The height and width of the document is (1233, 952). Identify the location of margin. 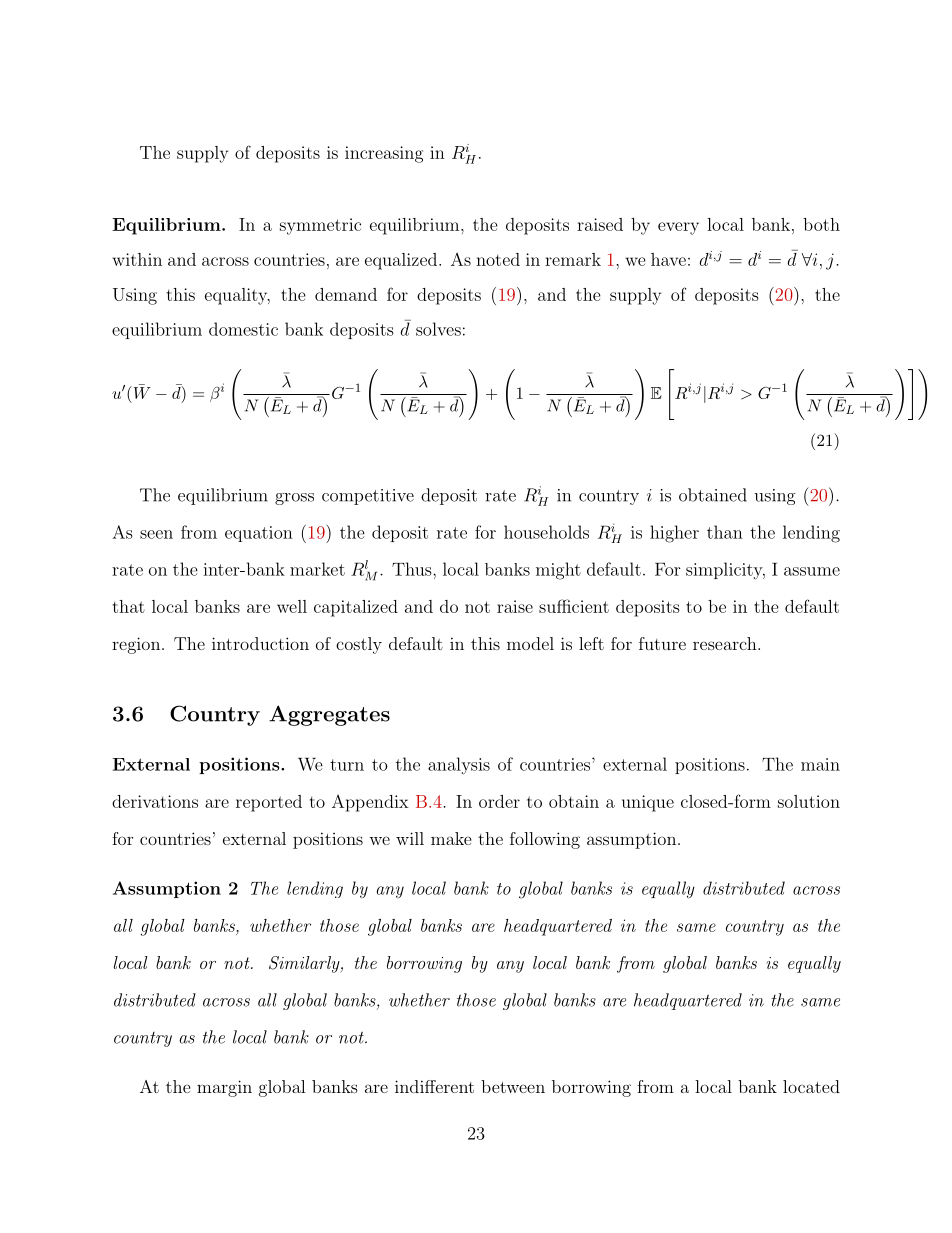
(224, 1088).
